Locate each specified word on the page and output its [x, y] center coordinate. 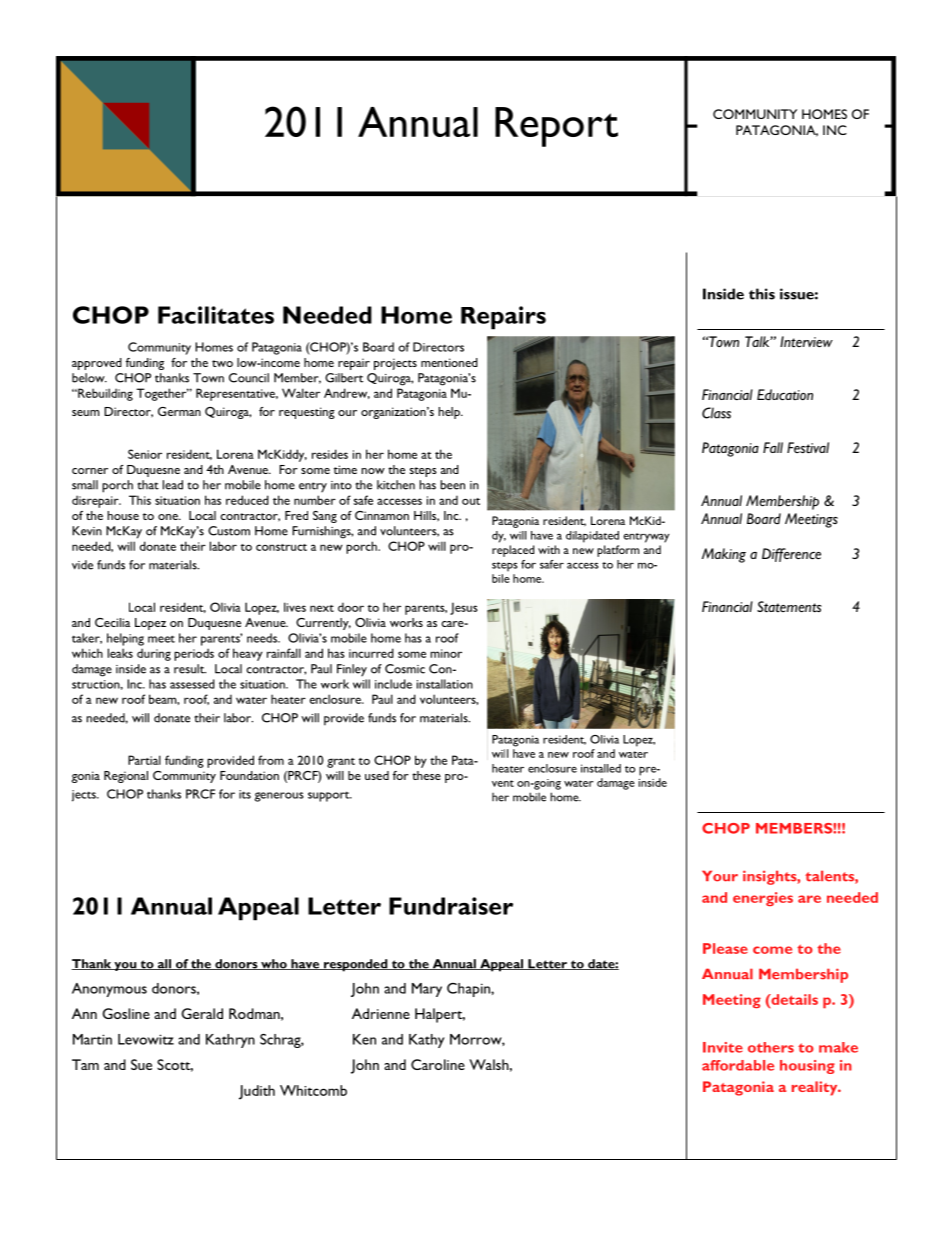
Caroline [438, 1064]
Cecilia [112, 622]
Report [556, 127]
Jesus [464, 608]
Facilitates [216, 315]
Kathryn [230, 1041]
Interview [806, 341]
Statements [789, 606]
